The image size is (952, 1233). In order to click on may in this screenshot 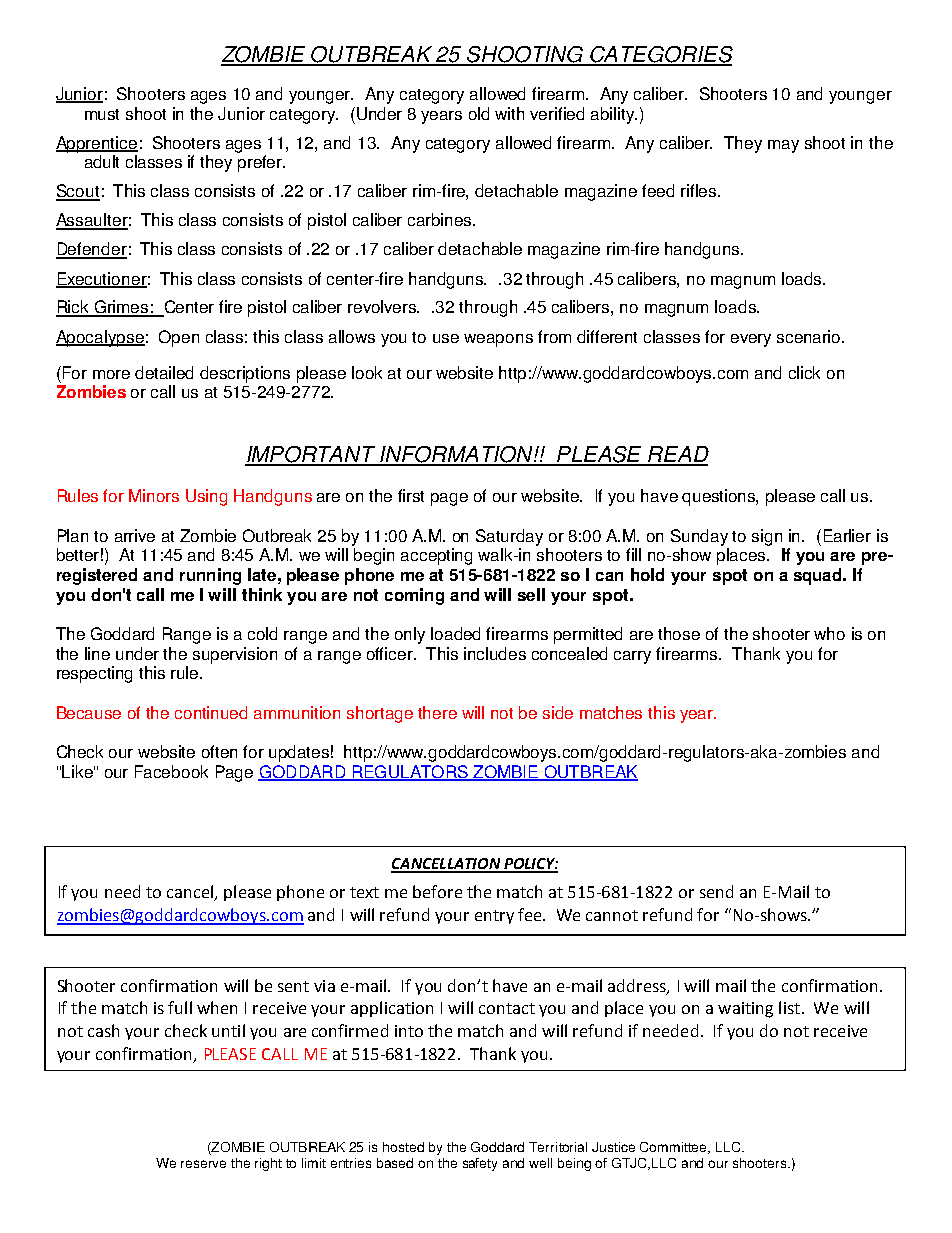, I will do `click(783, 146)`.
